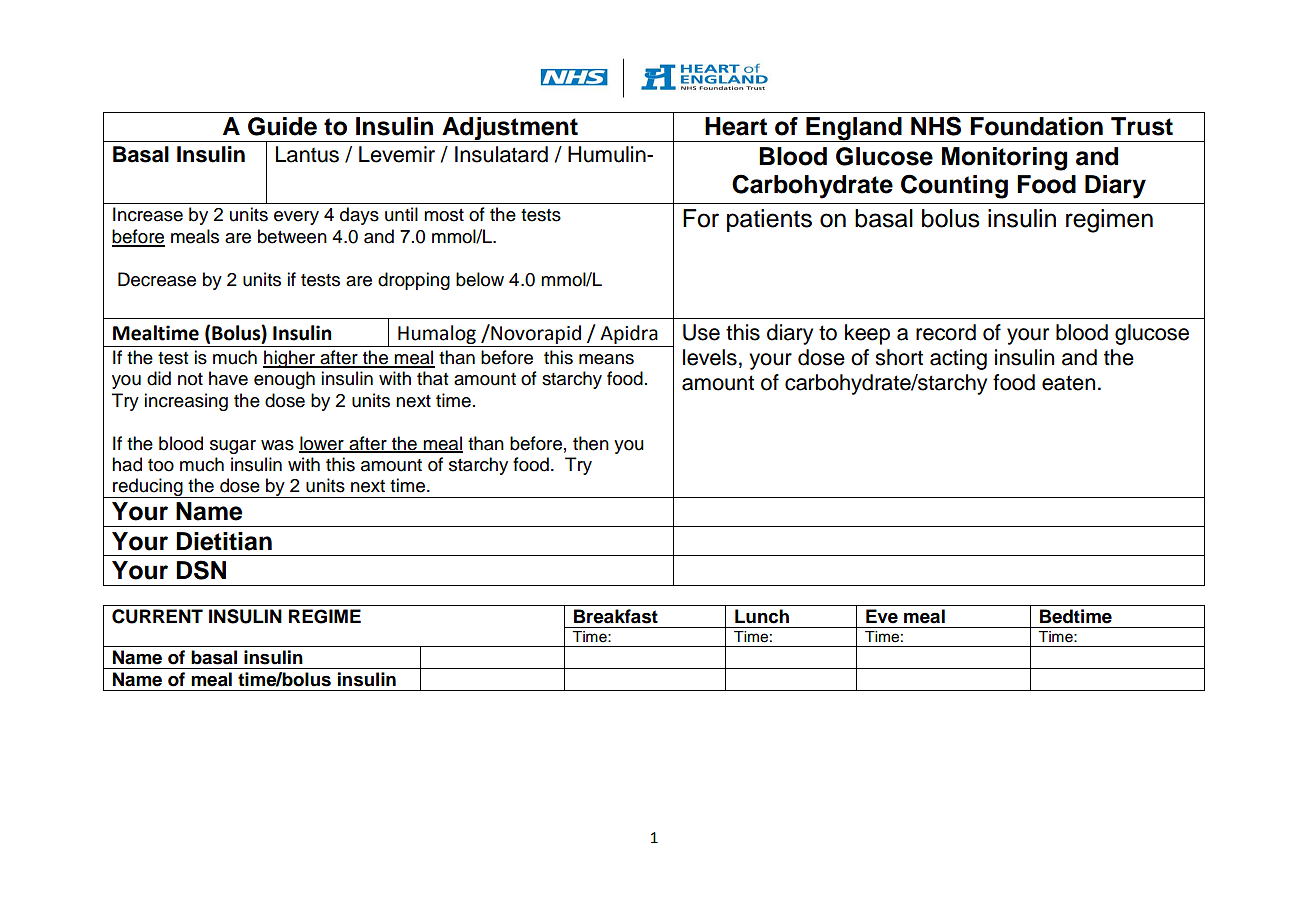  Describe the element at coordinates (1068, 383) in the image. I see `eaten` at that location.
